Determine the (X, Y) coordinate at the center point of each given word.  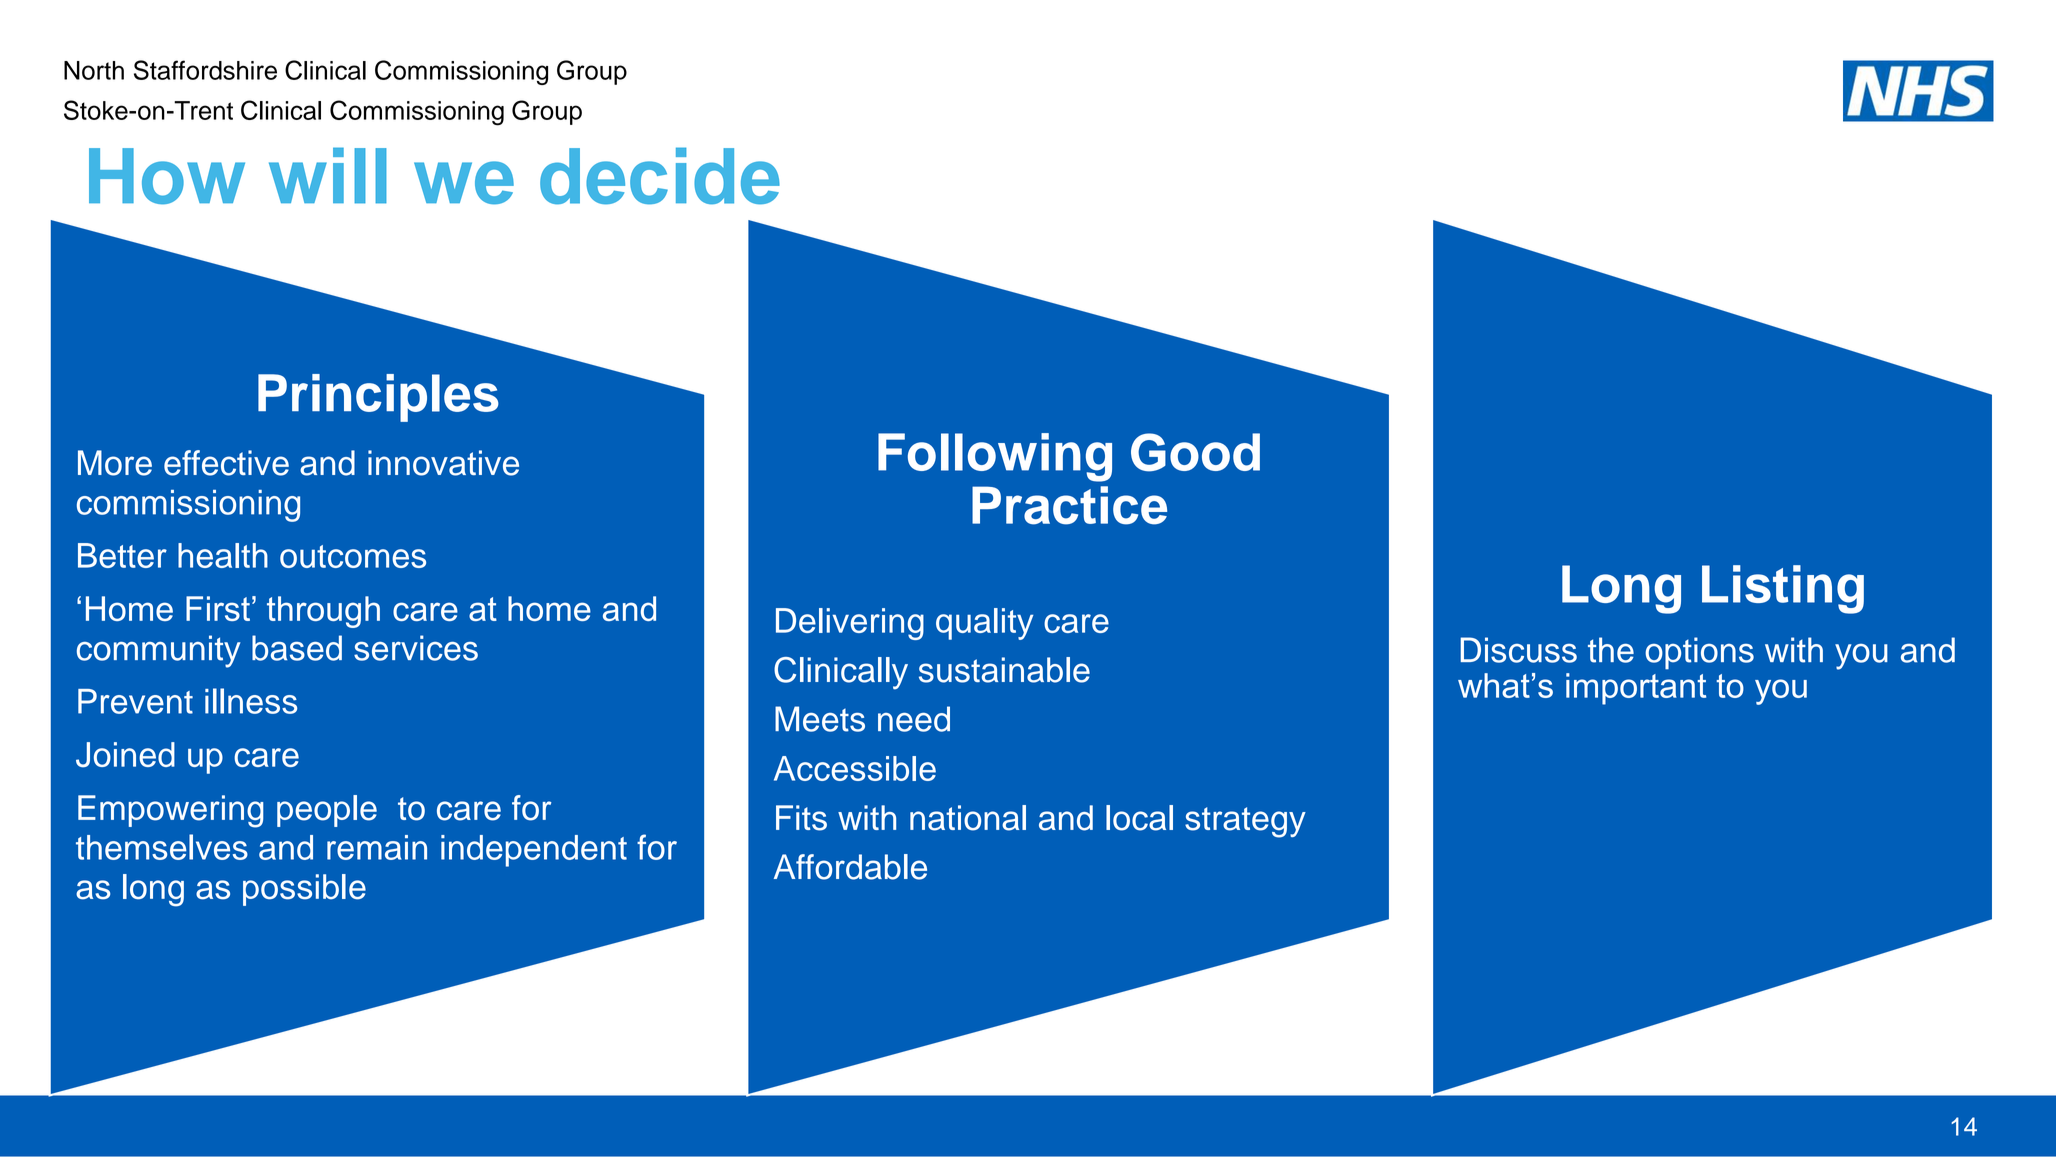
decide (660, 175)
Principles (378, 398)
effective (226, 463)
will (328, 175)
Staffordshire (205, 70)
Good (1195, 452)
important (1636, 689)
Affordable (850, 867)
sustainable (1004, 670)
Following (995, 457)
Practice (1069, 505)
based (297, 648)
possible (304, 890)
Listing (1783, 589)
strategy (1245, 822)
